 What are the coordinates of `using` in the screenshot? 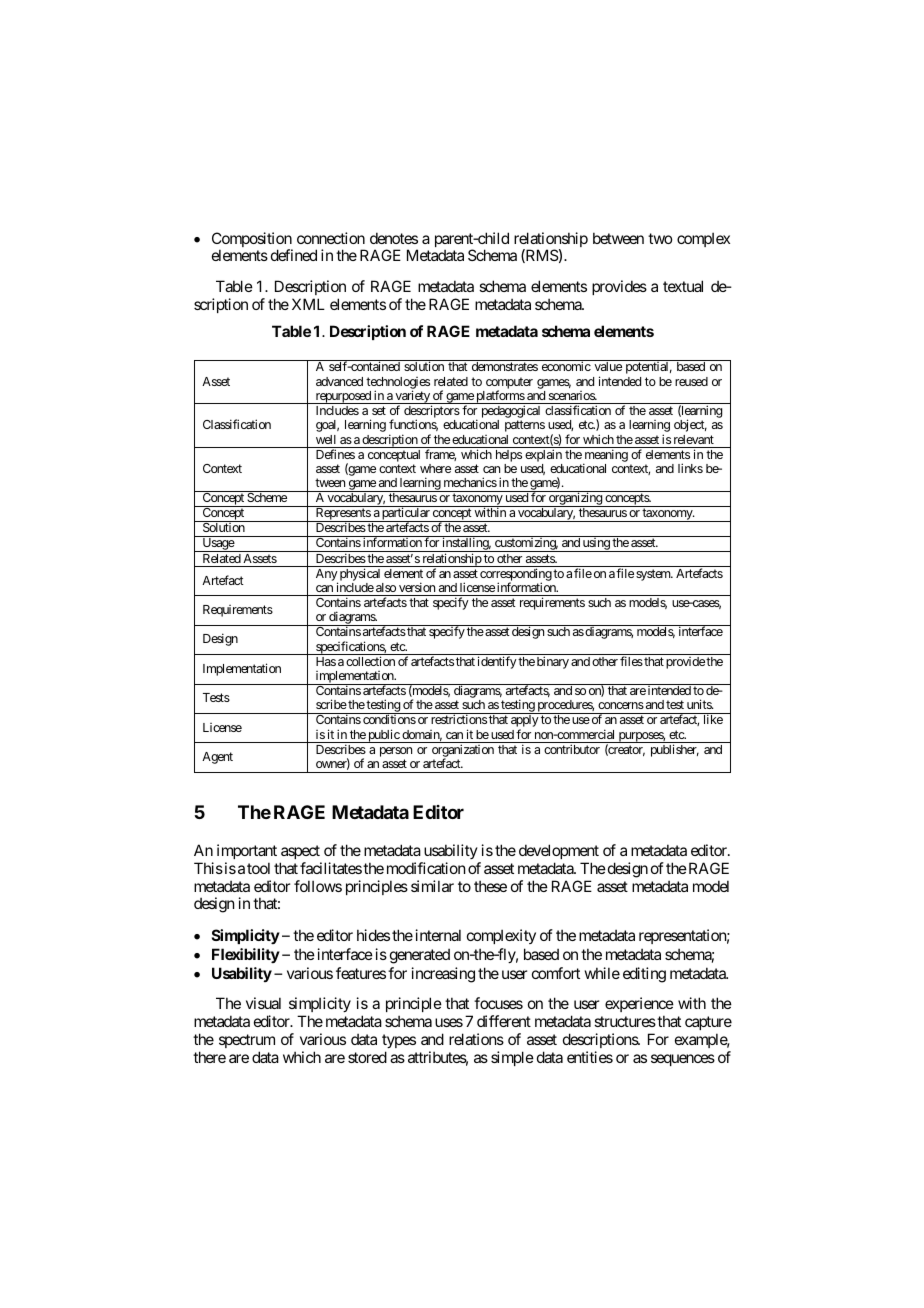 It's located at (596, 545).
